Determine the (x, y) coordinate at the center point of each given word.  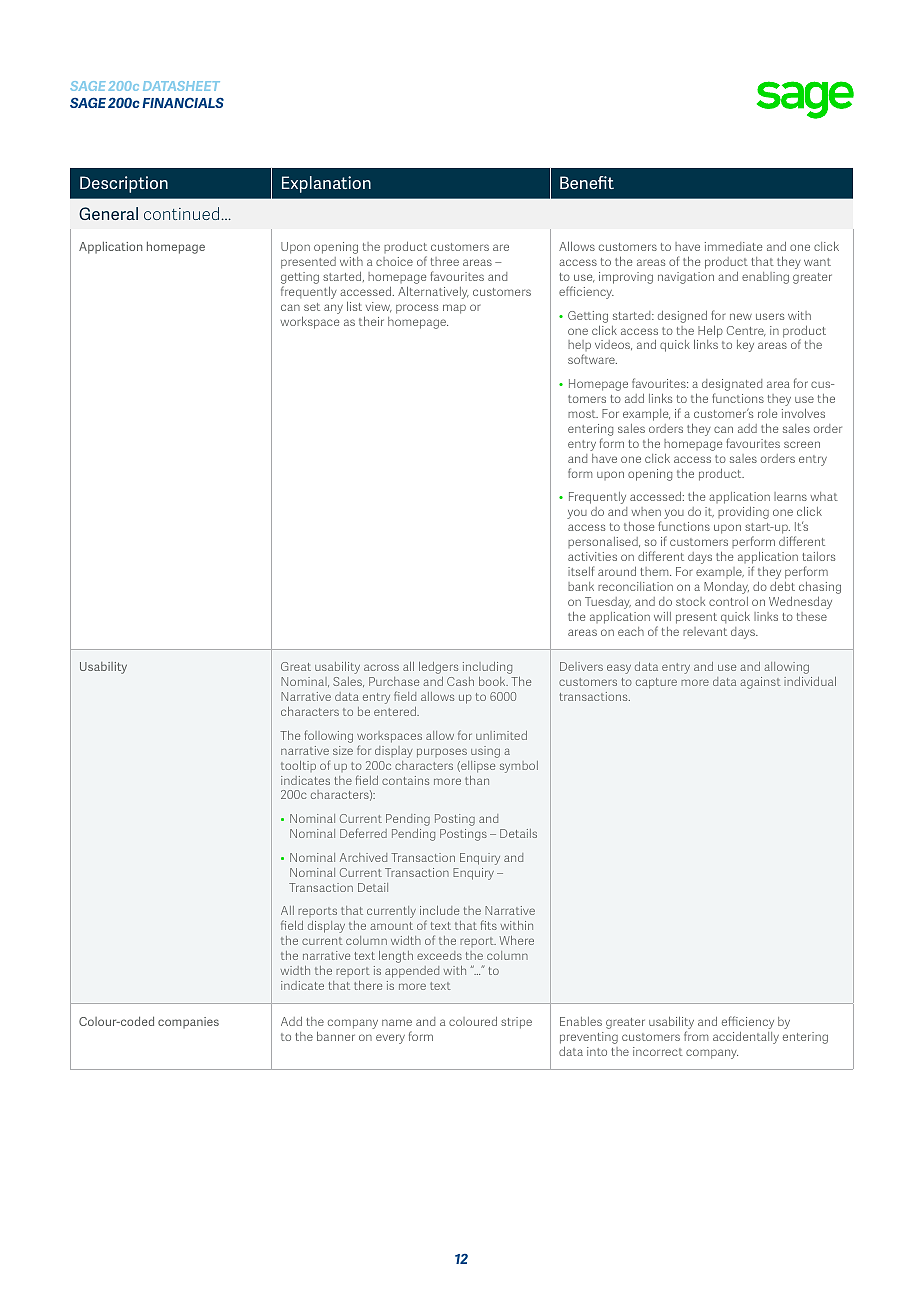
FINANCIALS (183, 102)
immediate (733, 246)
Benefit (587, 182)
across (381, 667)
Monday (726, 588)
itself (581, 571)
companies (188, 1023)
